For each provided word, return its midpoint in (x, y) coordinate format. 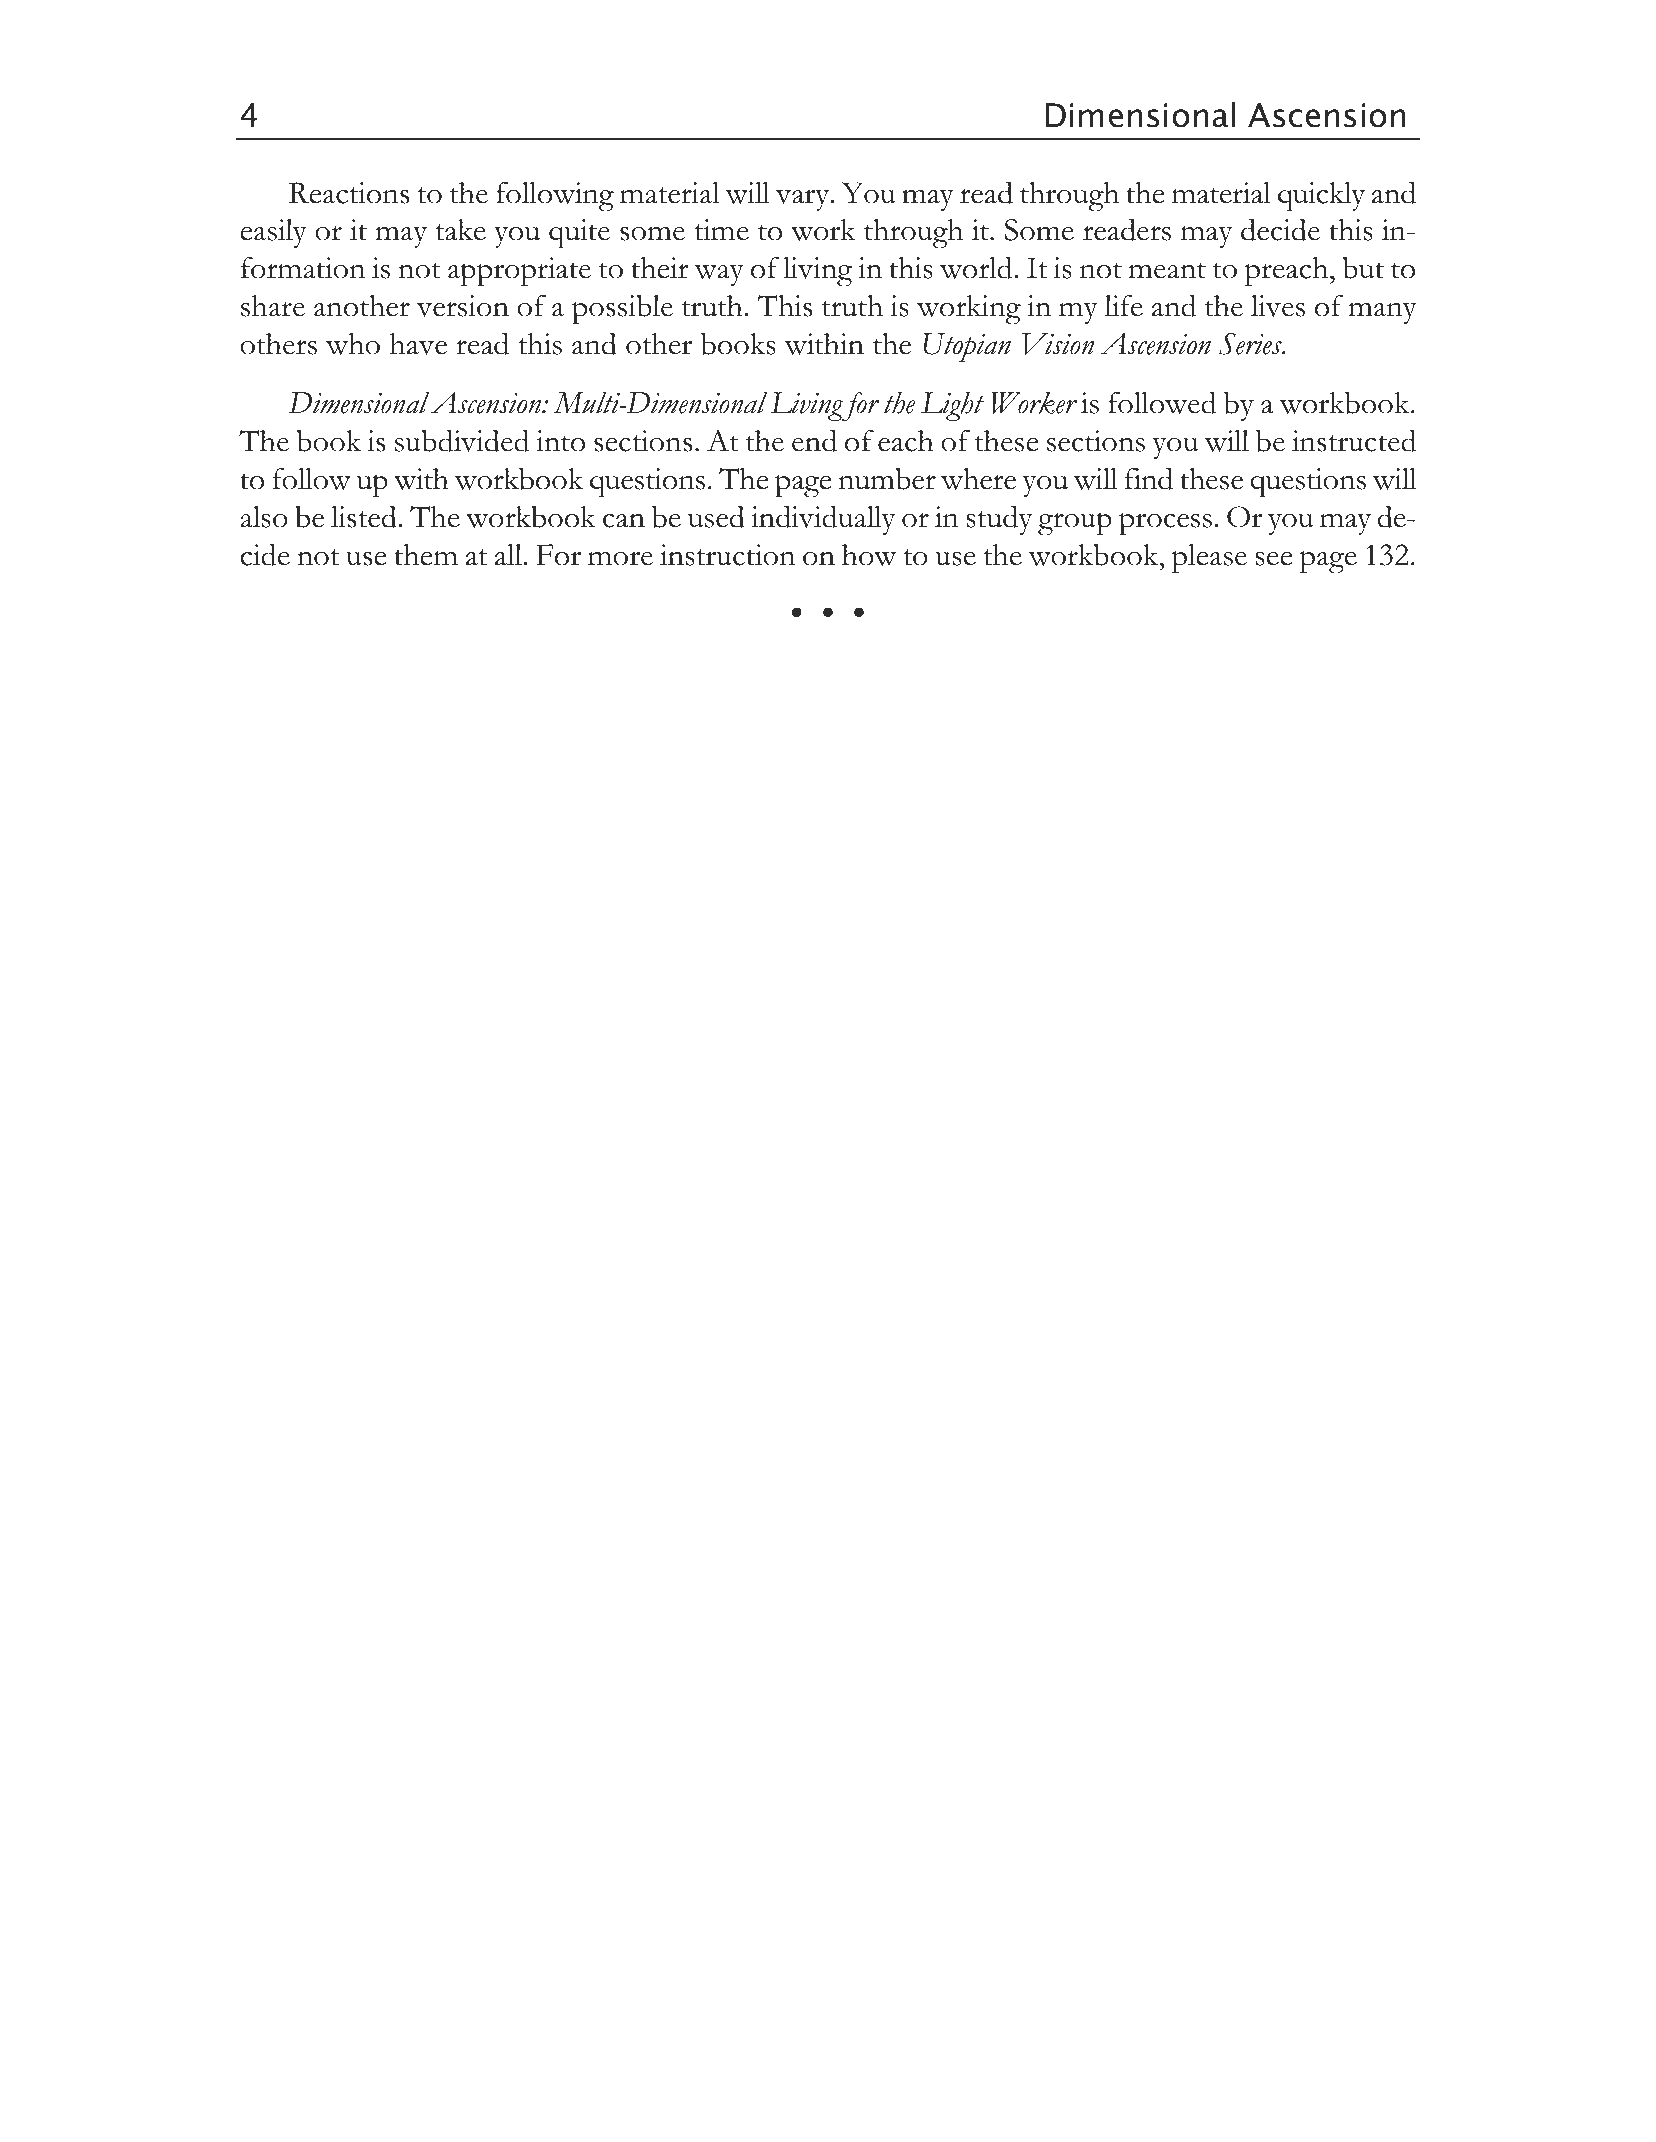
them (426, 555)
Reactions (349, 193)
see (1274, 559)
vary (804, 200)
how (869, 555)
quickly (1321, 197)
